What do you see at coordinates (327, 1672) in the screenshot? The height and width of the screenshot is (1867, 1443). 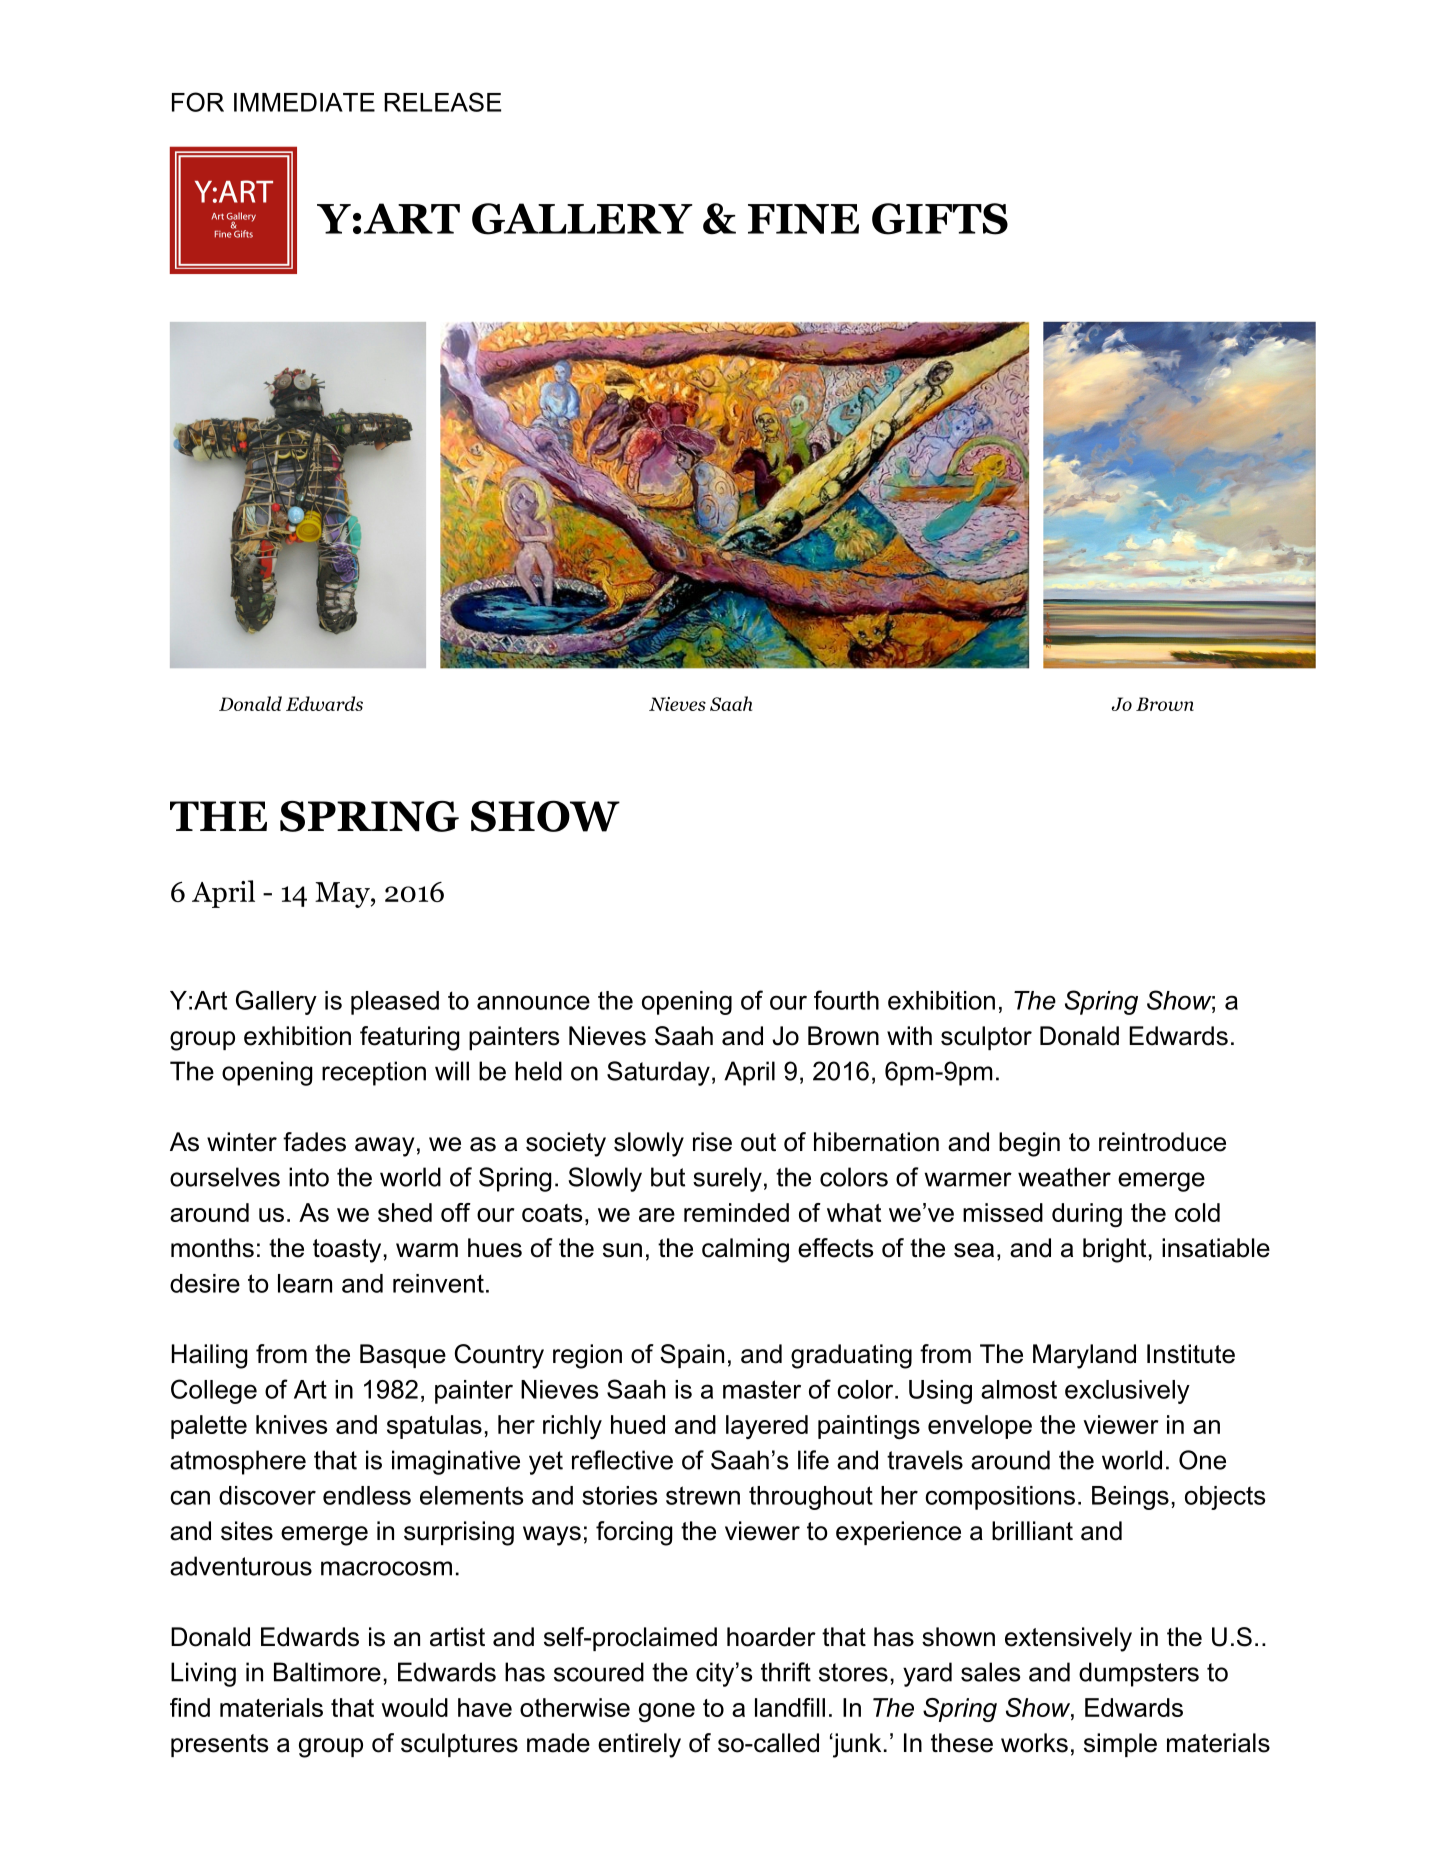 I see `Baltimore` at bounding box center [327, 1672].
